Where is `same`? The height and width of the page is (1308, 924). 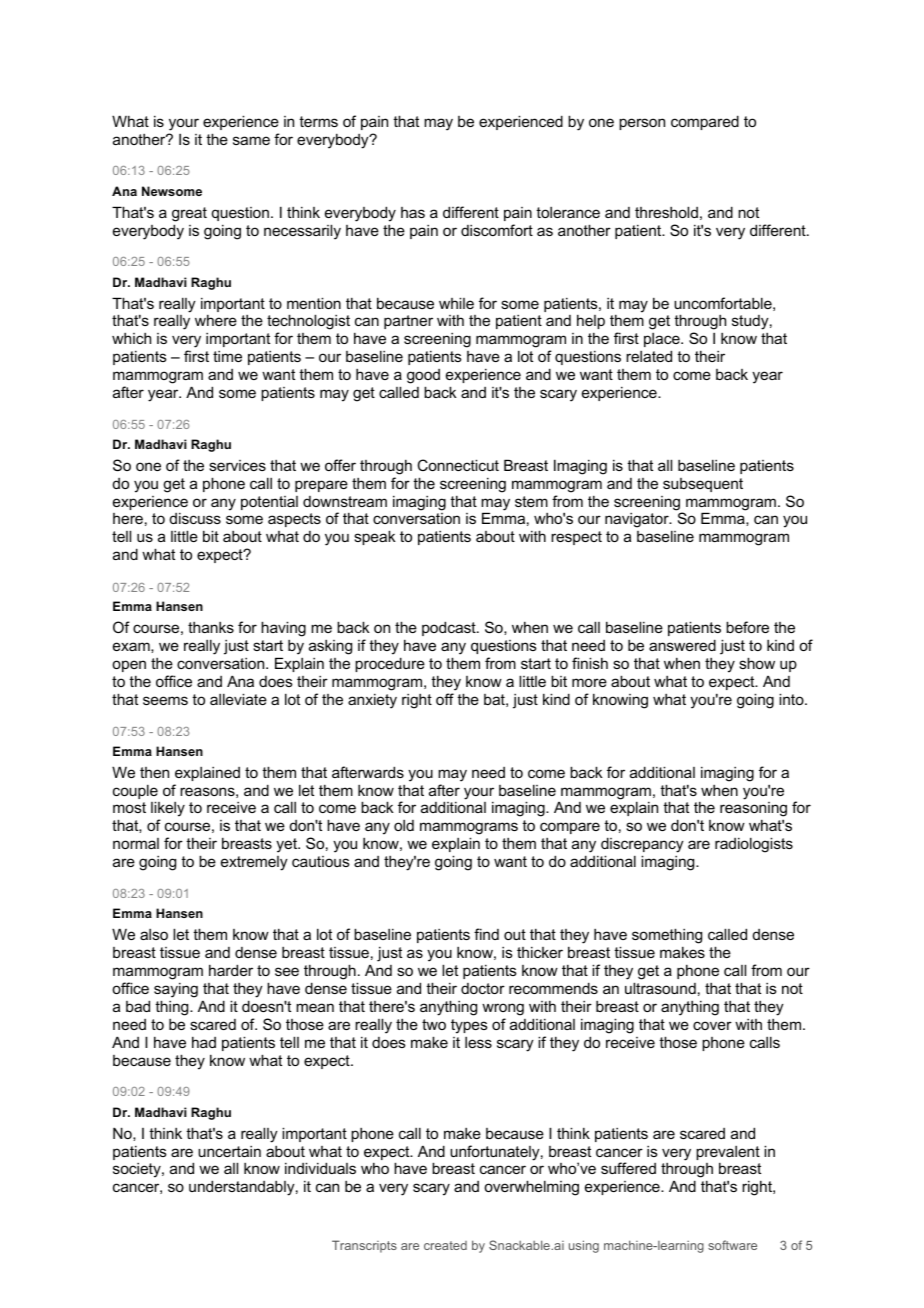
same is located at coordinates (251, 140).
